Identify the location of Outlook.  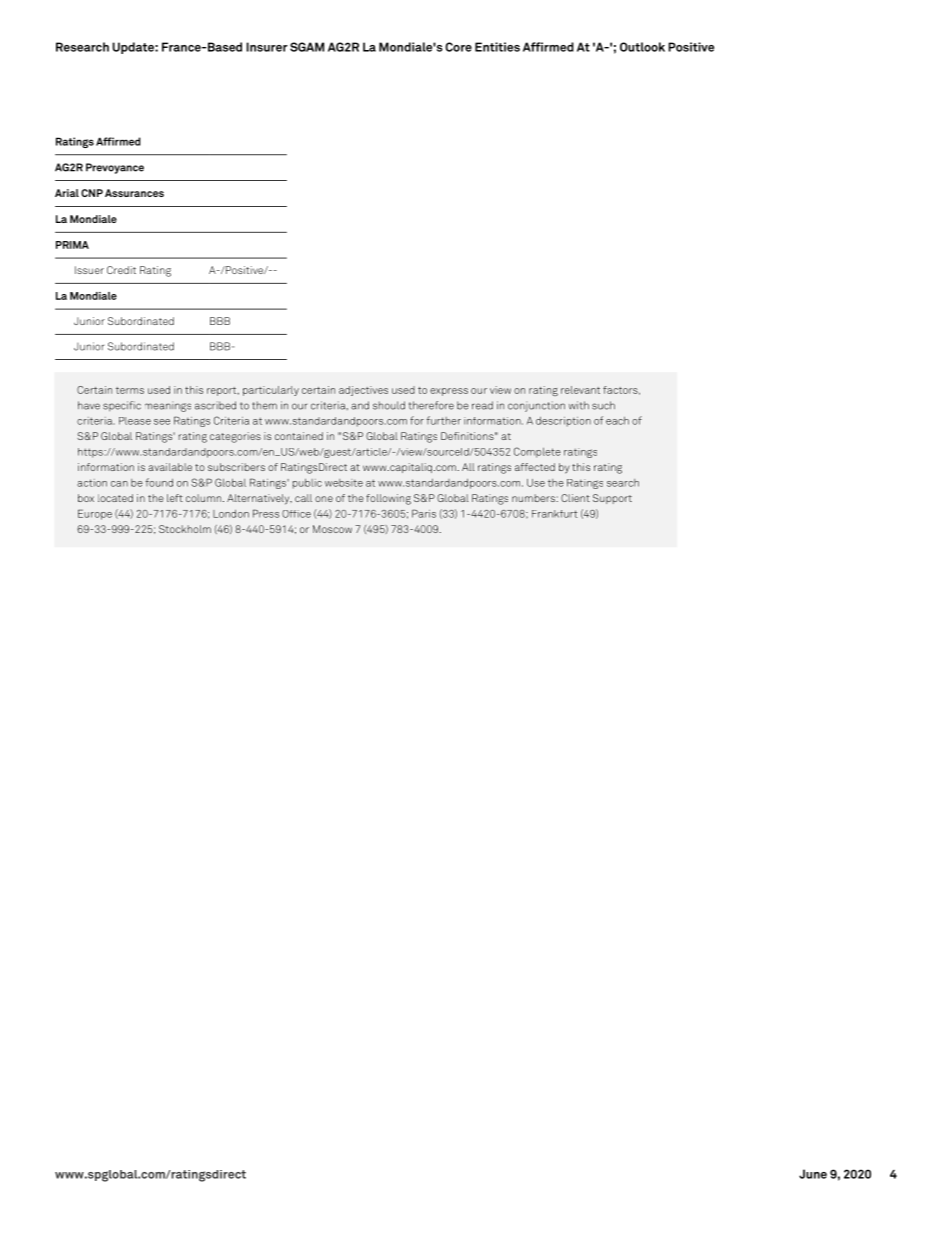
(642, 47).
